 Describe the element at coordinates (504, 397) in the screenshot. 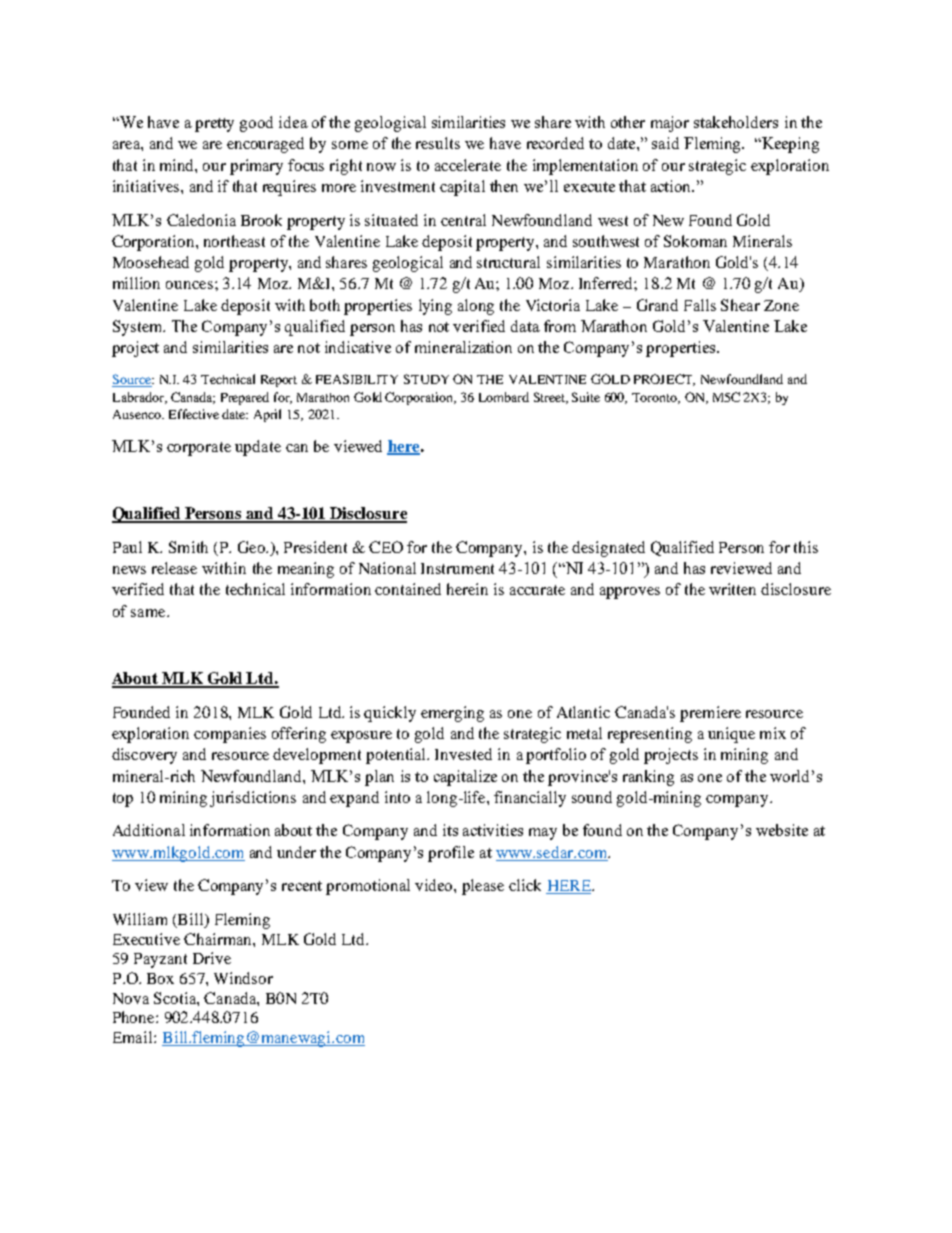

I see `Lombard` at that location.
